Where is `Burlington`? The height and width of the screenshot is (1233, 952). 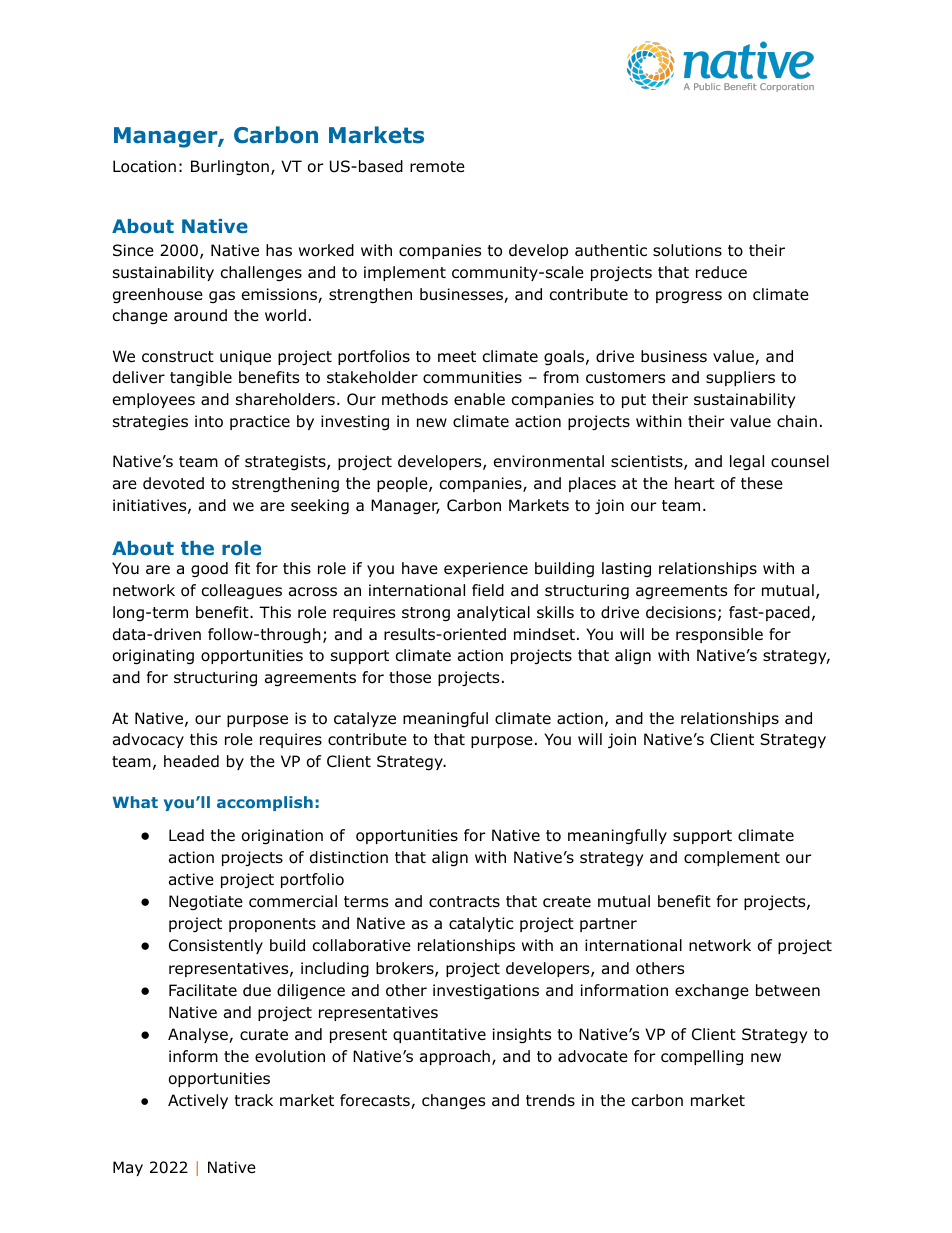 Burlington is located at coordinates (230, 168).
